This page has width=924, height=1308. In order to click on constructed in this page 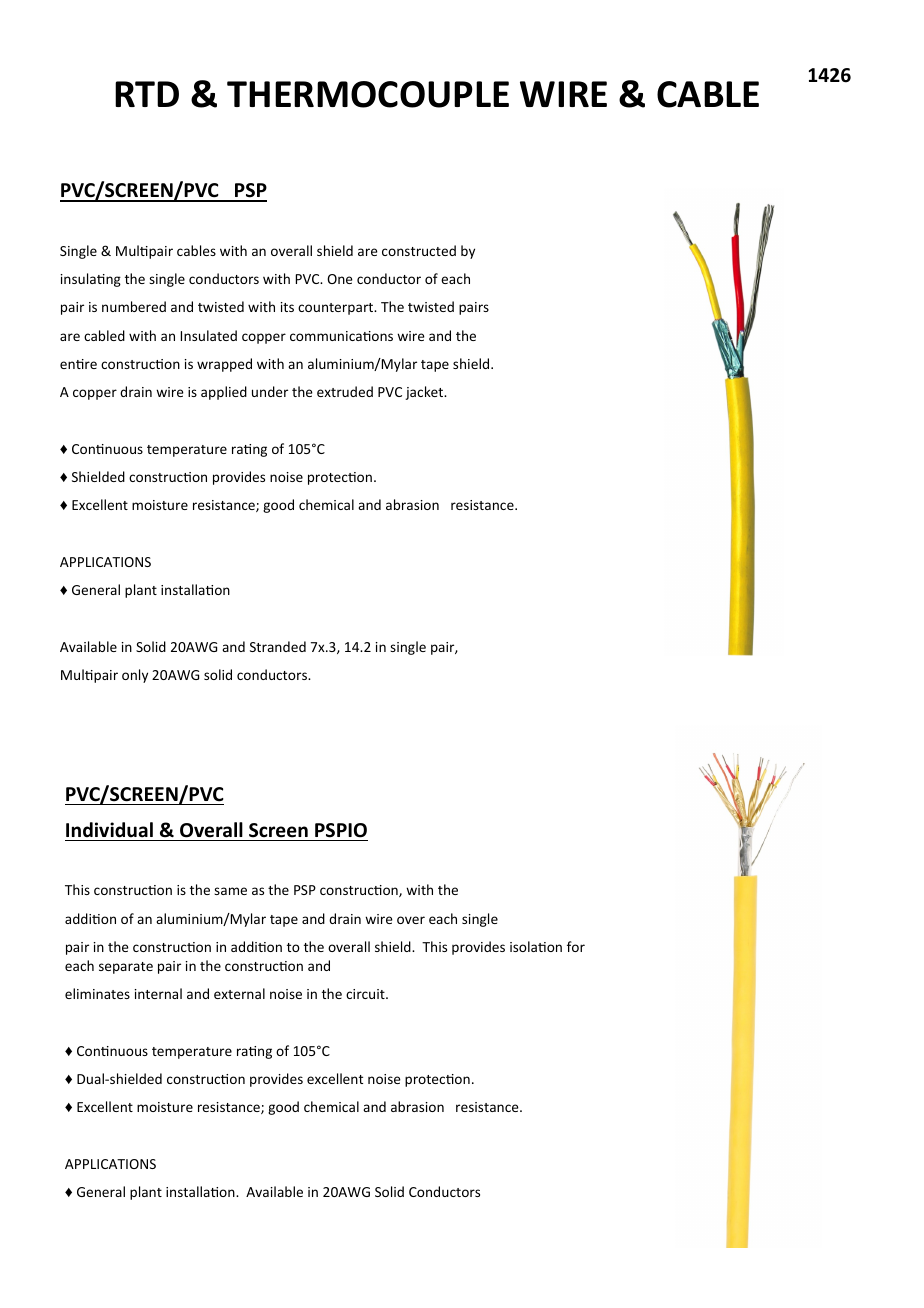, I will do `click(419, 250)`.
